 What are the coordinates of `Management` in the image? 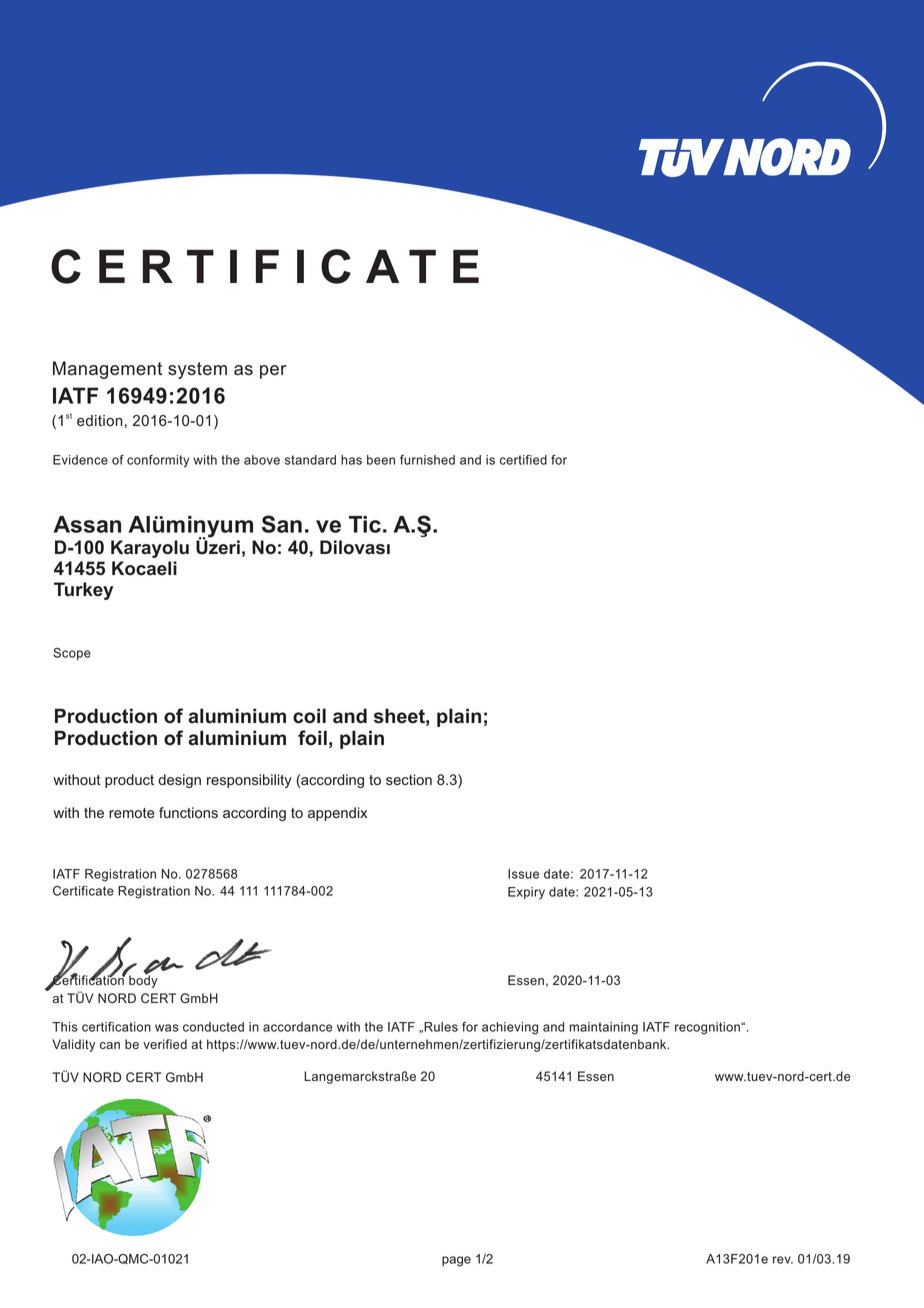 It's located at (107, 370).
